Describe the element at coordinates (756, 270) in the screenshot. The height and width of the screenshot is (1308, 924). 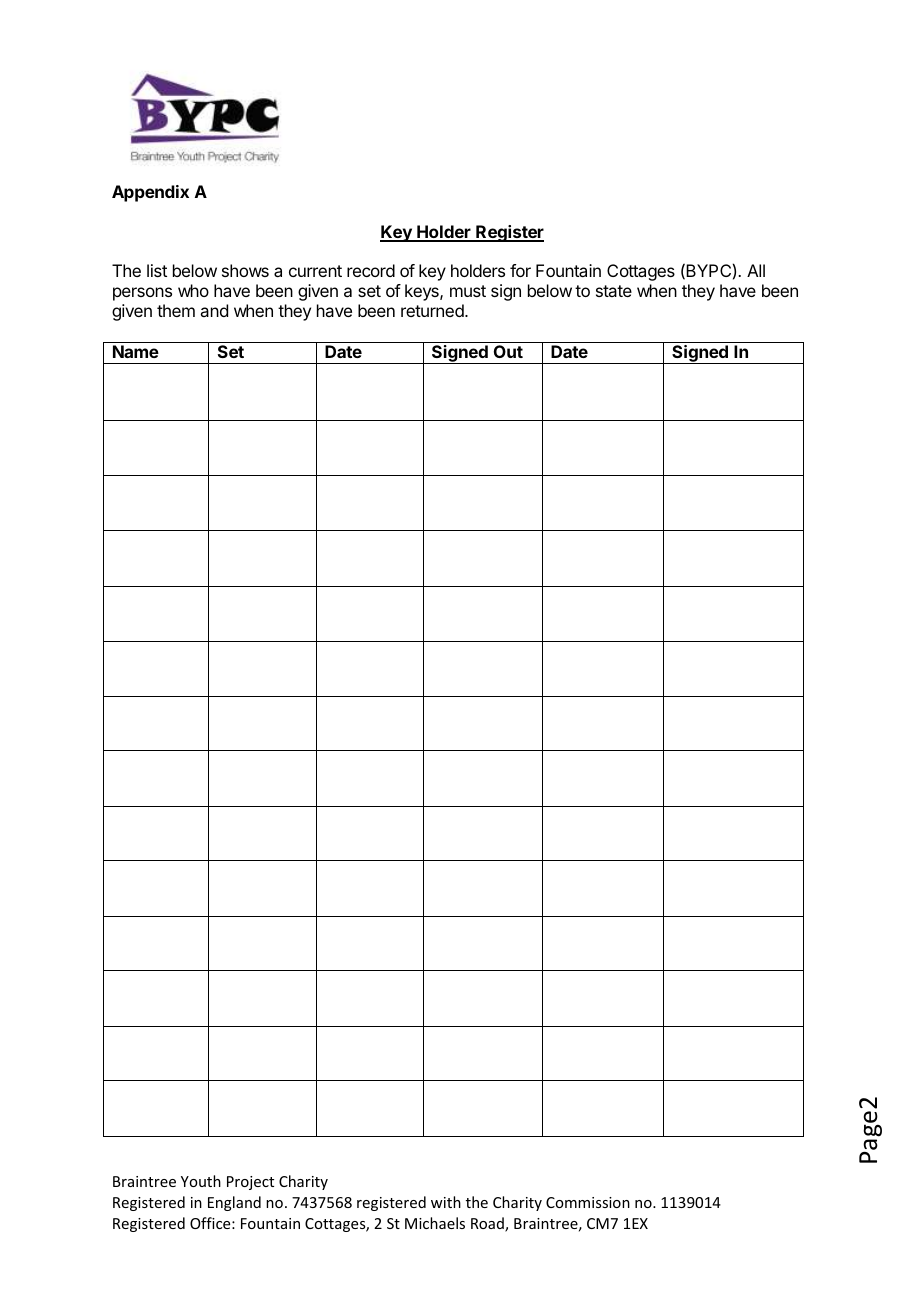
I see `All` at that location.
